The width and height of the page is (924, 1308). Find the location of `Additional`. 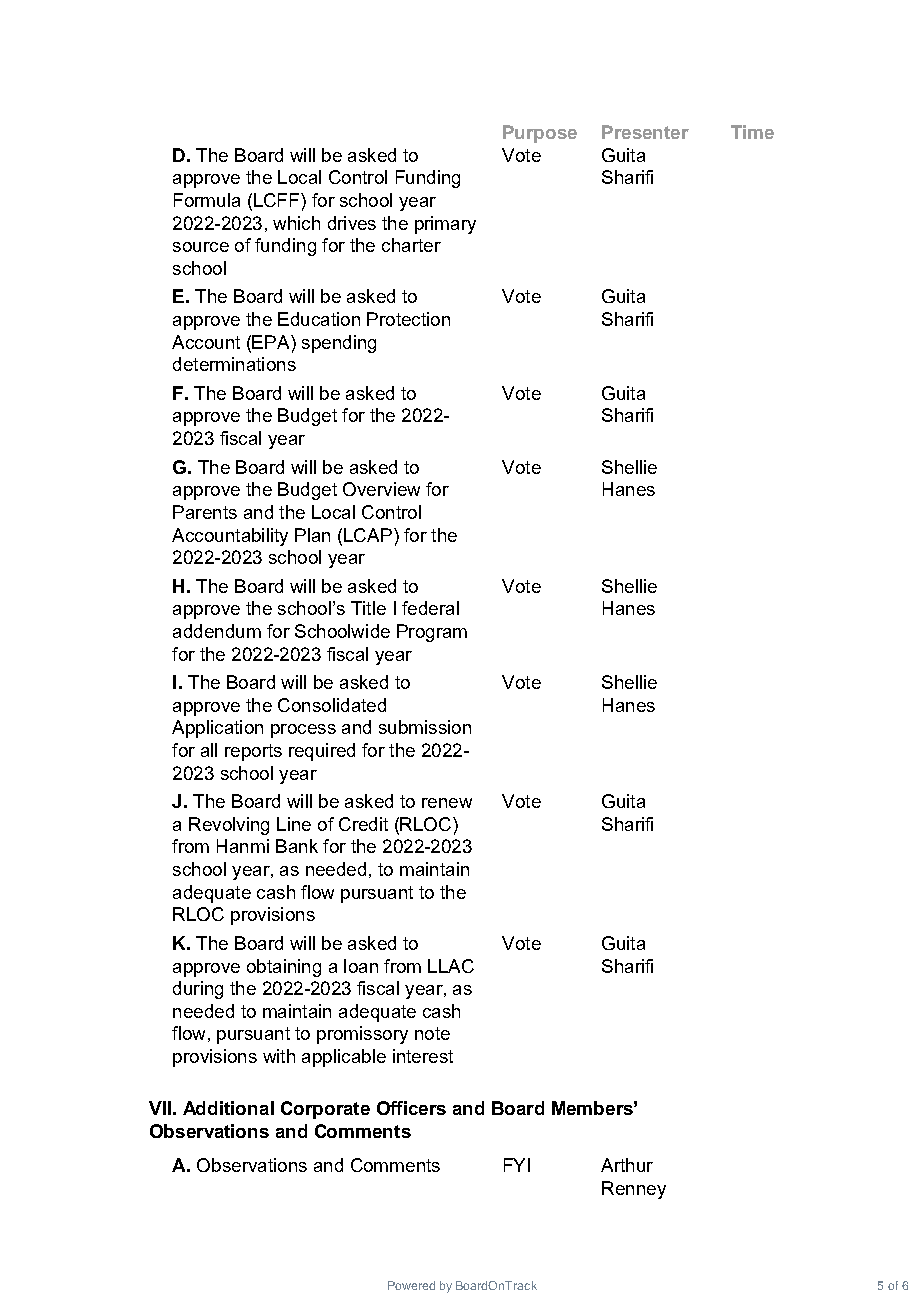

Additional is located at coordinates (228, 1108).
